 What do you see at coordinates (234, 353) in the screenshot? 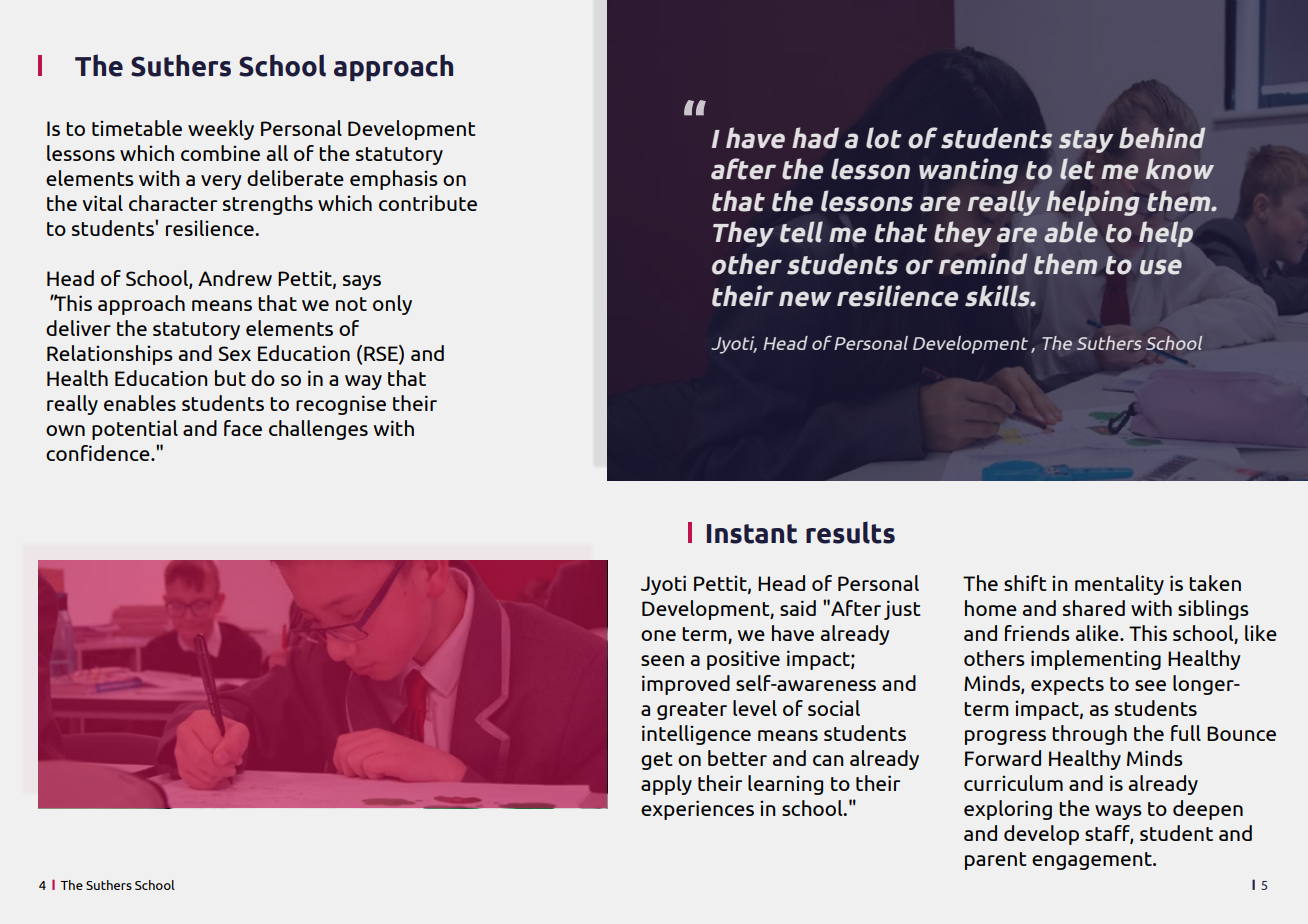
I see `Sex` at bounding box center [234, 353].
